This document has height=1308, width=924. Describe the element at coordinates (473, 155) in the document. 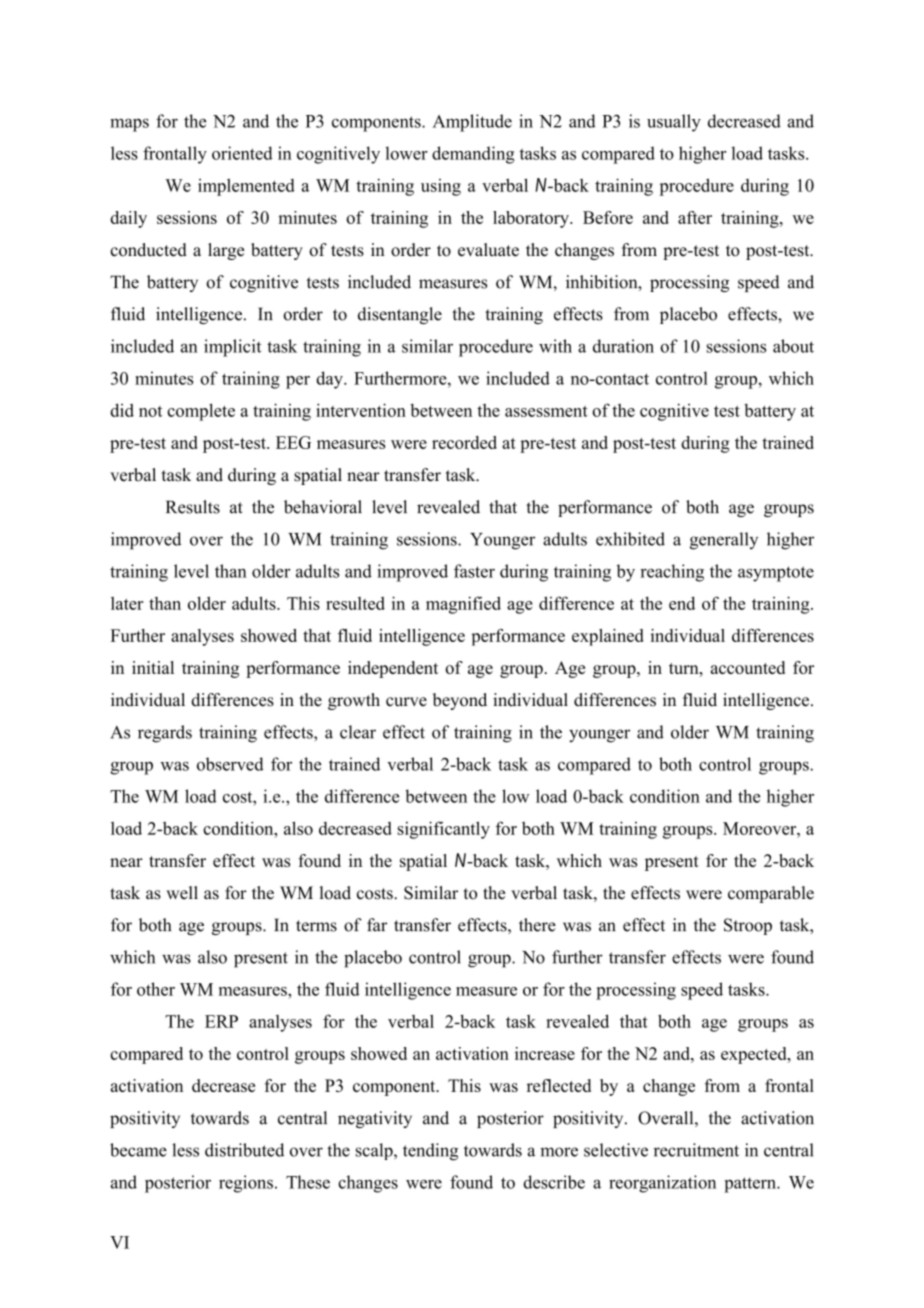

I see `demanding` at that location.
